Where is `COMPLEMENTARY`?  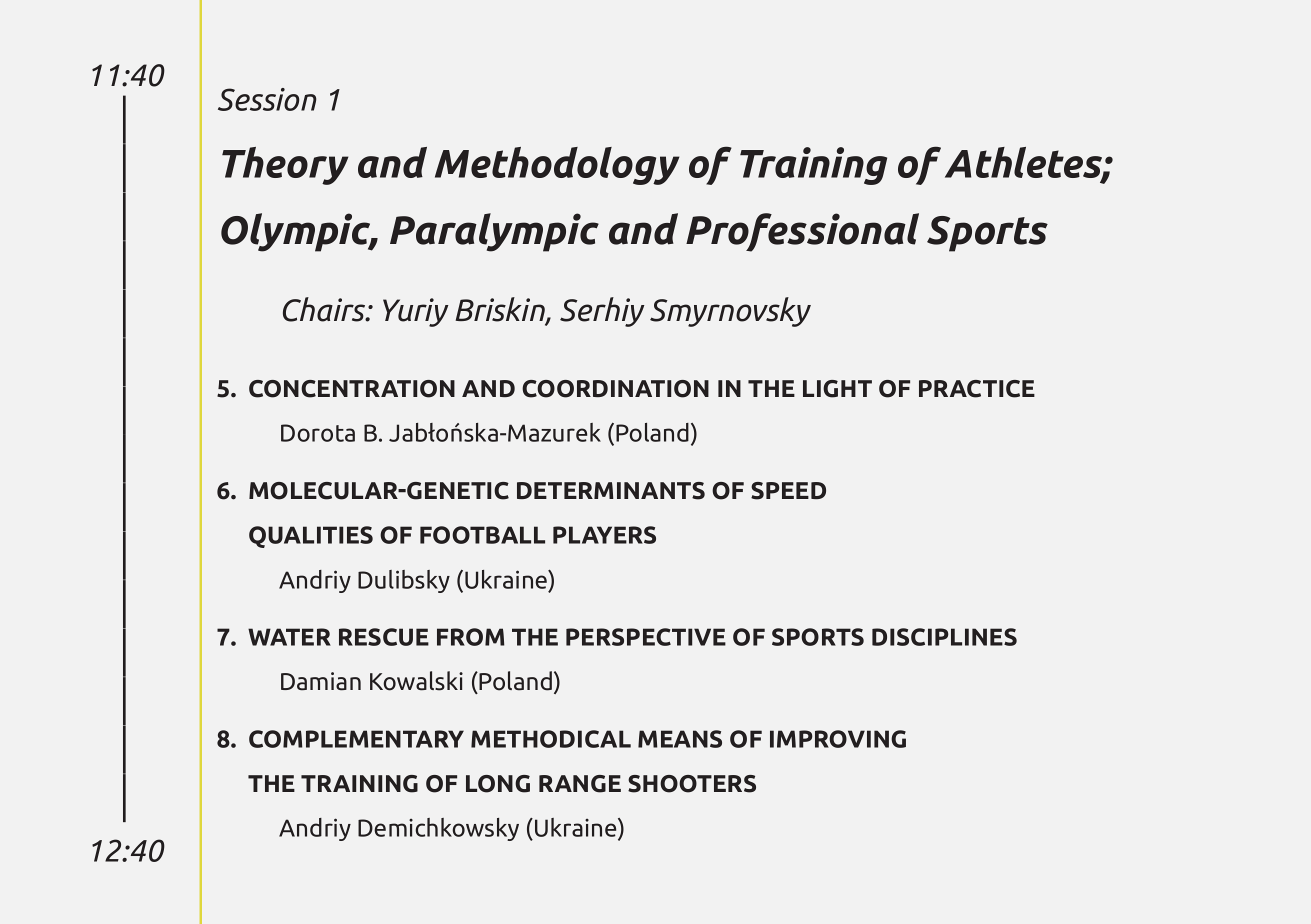 COMPLEMENTARY is located at coordinates (356, 739).
